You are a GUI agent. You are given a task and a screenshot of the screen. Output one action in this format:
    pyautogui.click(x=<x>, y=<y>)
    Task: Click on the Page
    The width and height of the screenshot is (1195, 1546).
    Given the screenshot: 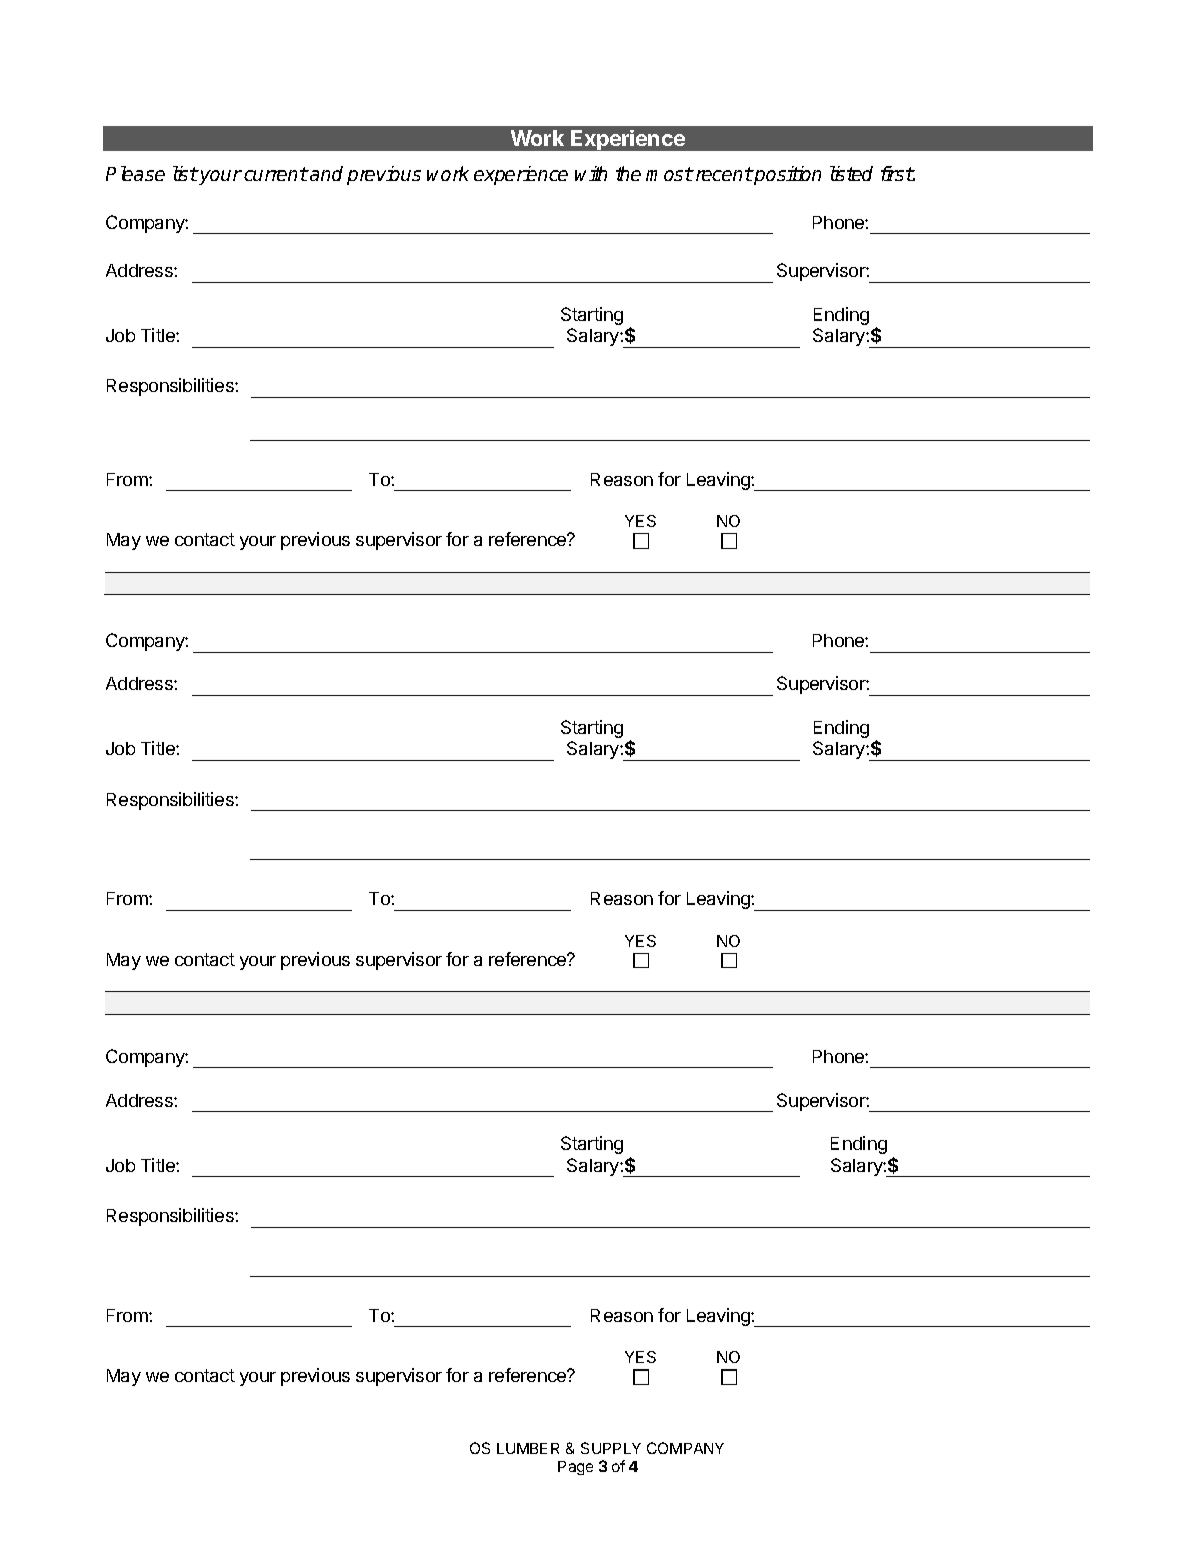 What is the action you would take?
    pyautogui.click(x=575, y=1468)
